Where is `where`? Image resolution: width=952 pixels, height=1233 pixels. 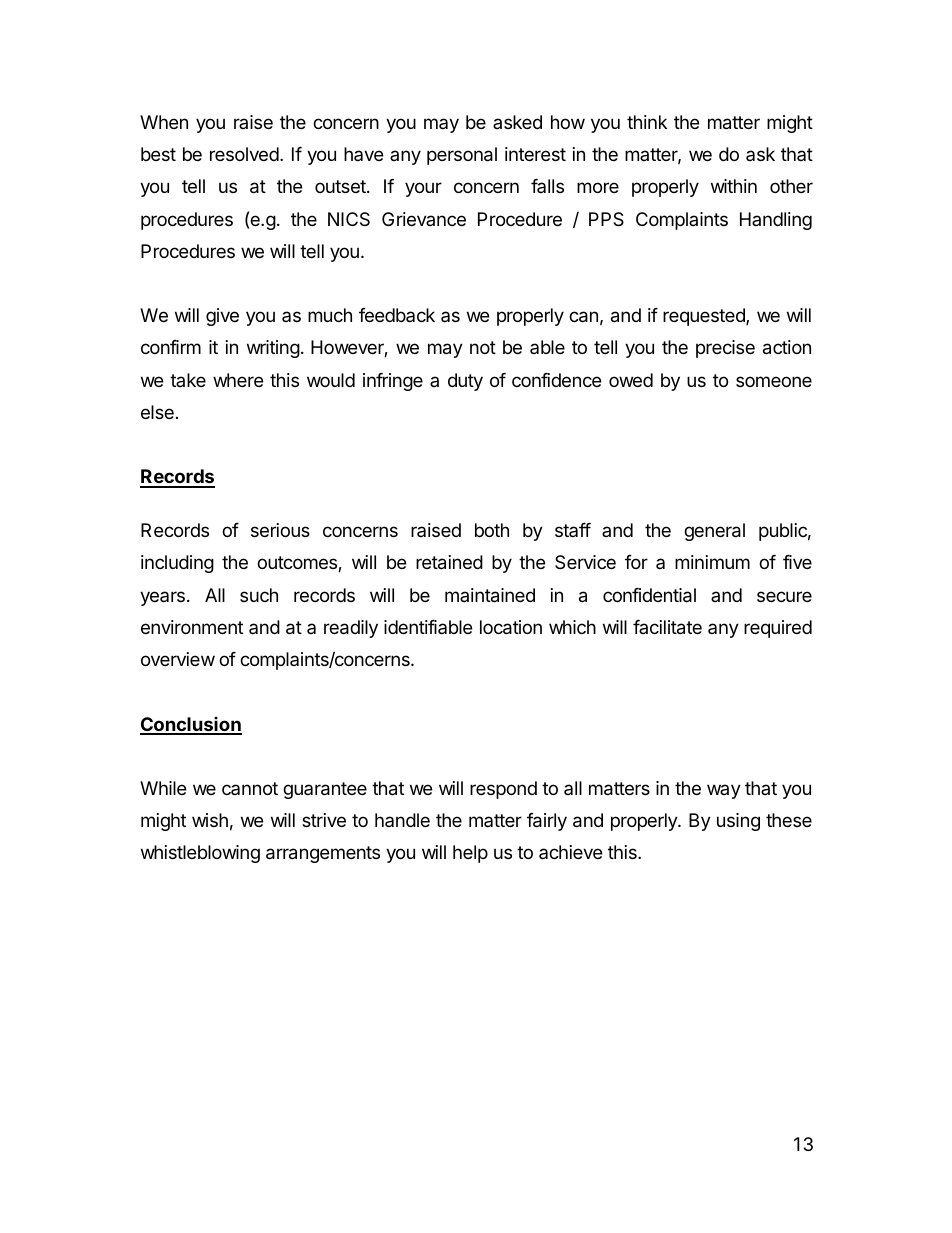
where is located at coordinates (238, 380).
